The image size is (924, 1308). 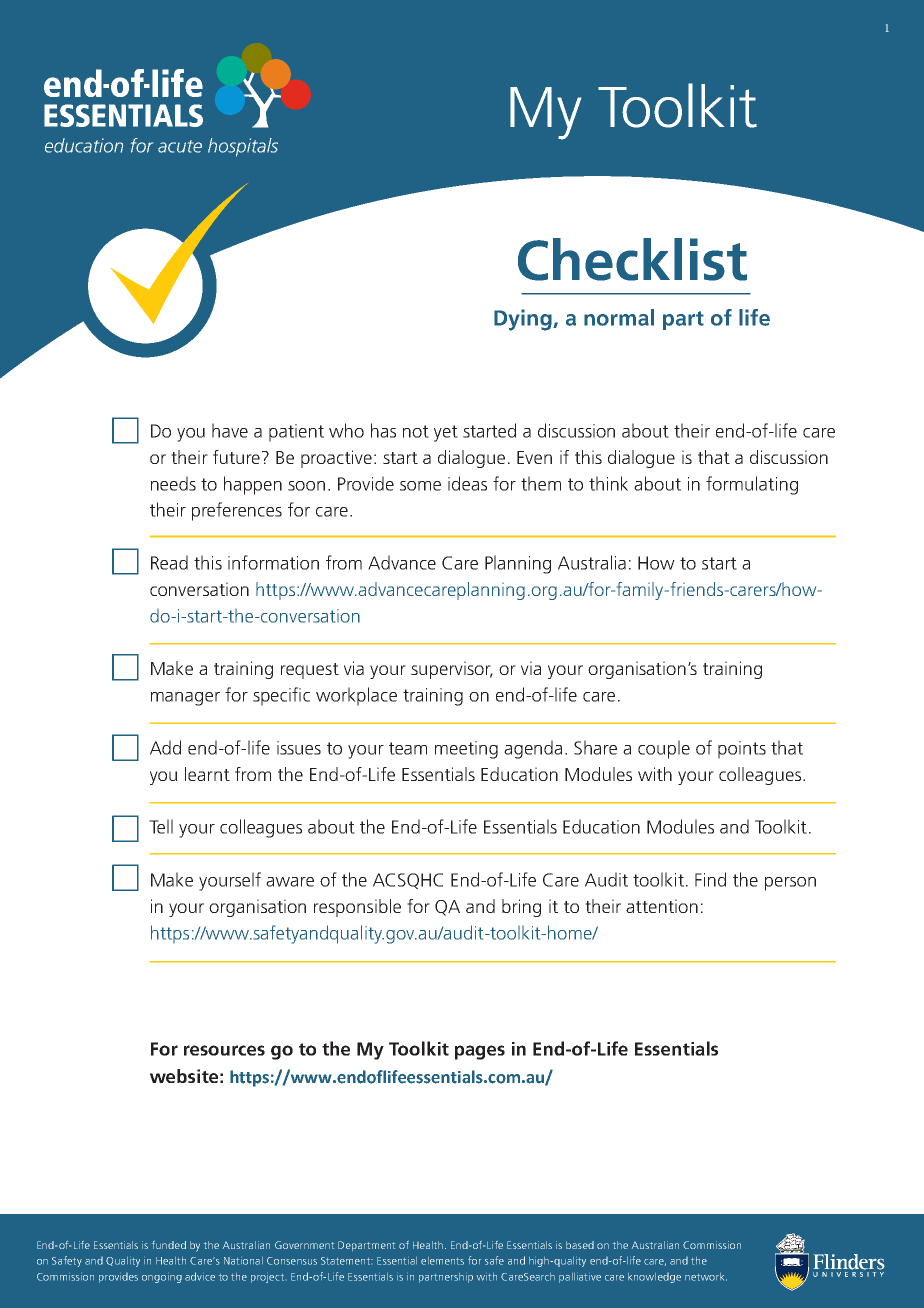 I want to click on preferences, so click(x=237, y=511).
